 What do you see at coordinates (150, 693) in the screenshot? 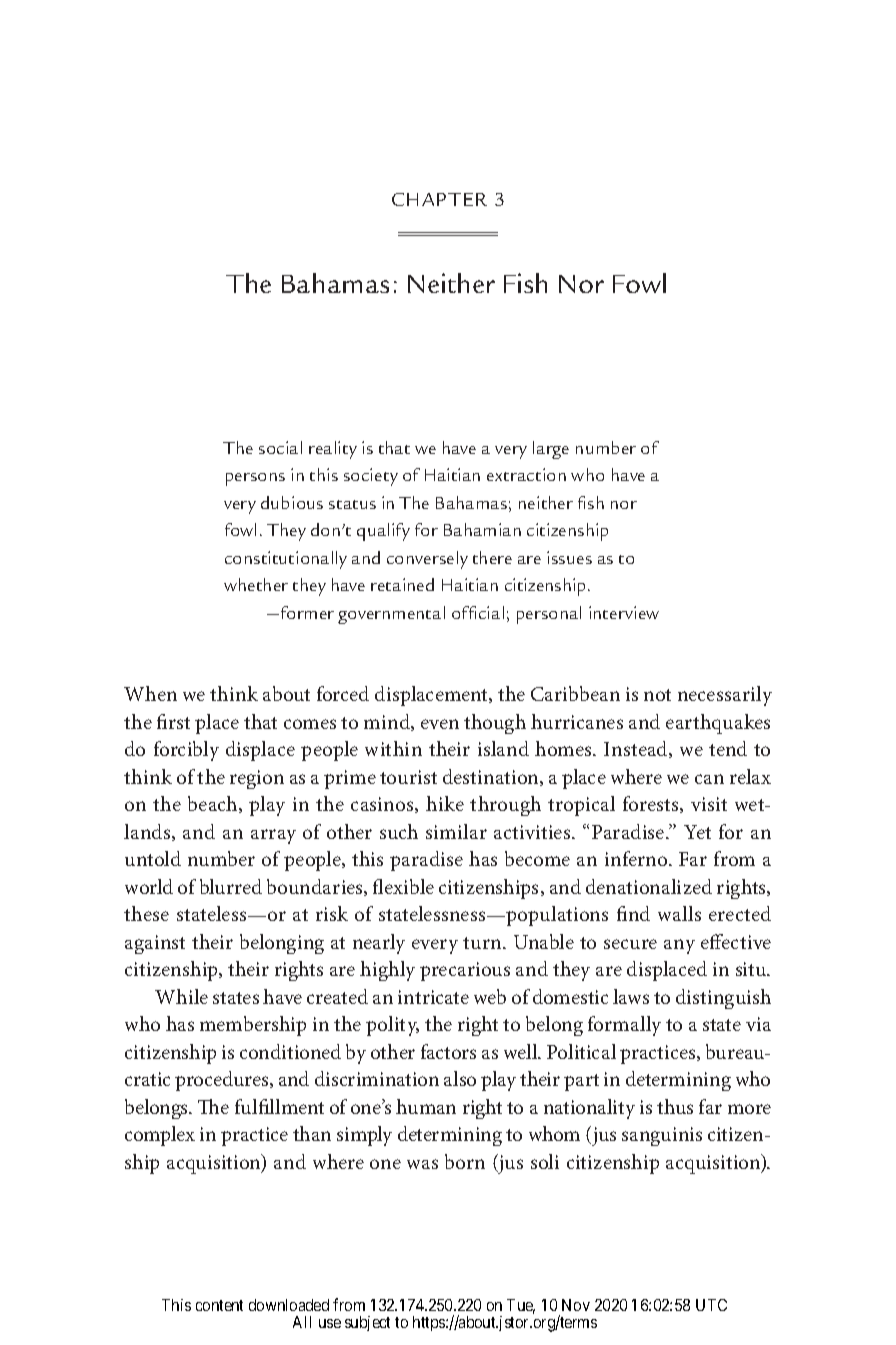
I see `When` at bounding box center [150, 693].
